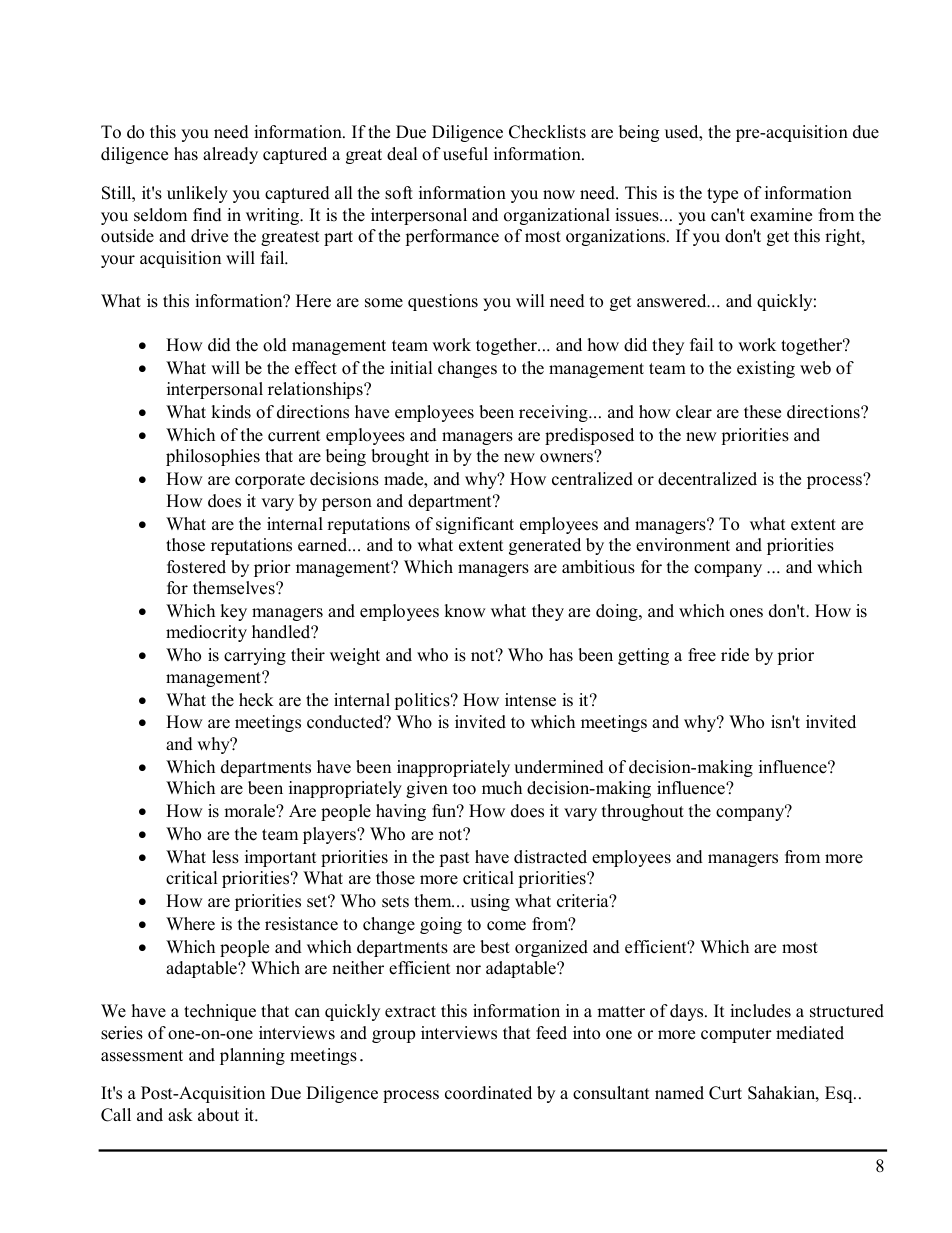  I want to click on too, so click(464, 789).
